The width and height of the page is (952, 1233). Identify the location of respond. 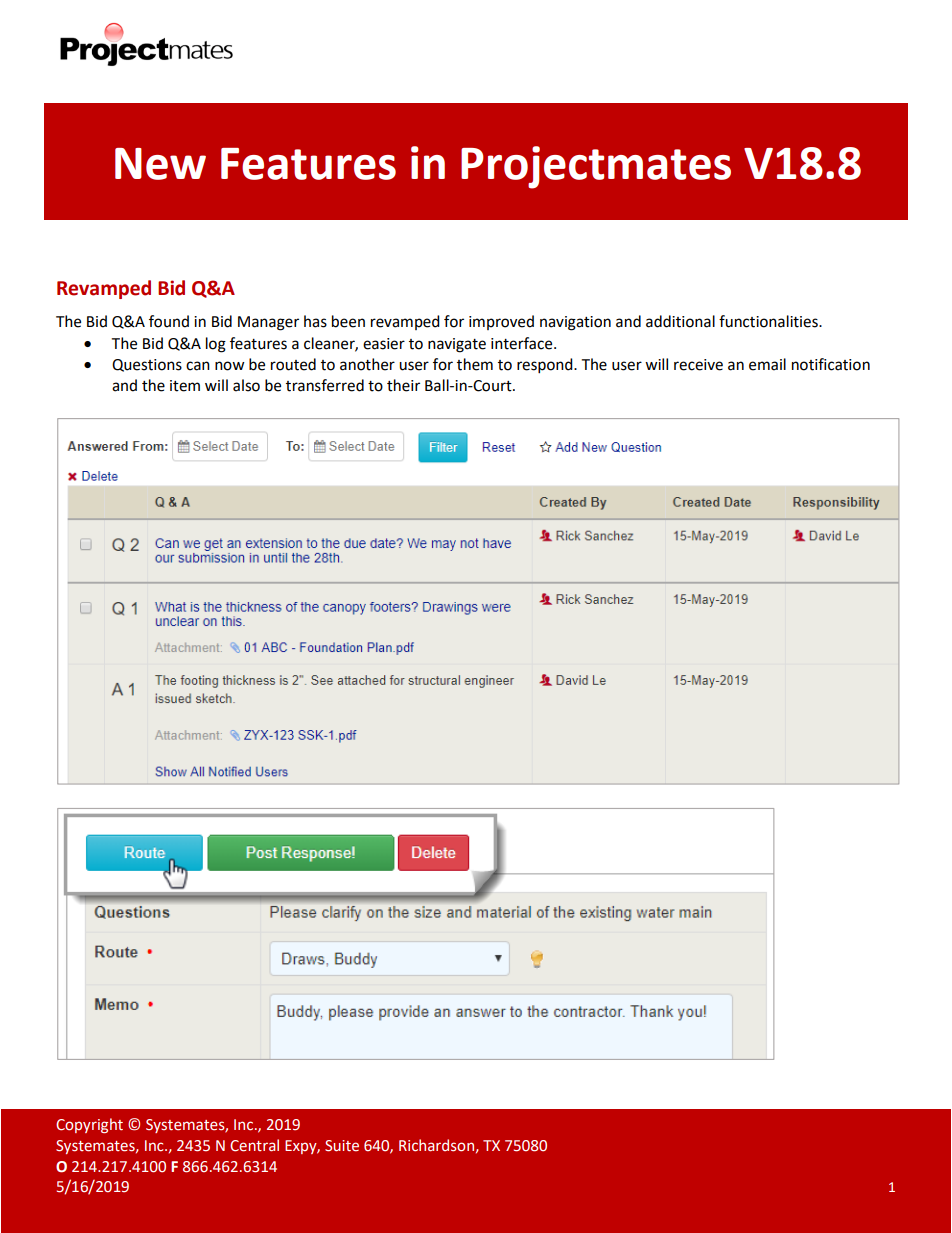
(546, 366).
